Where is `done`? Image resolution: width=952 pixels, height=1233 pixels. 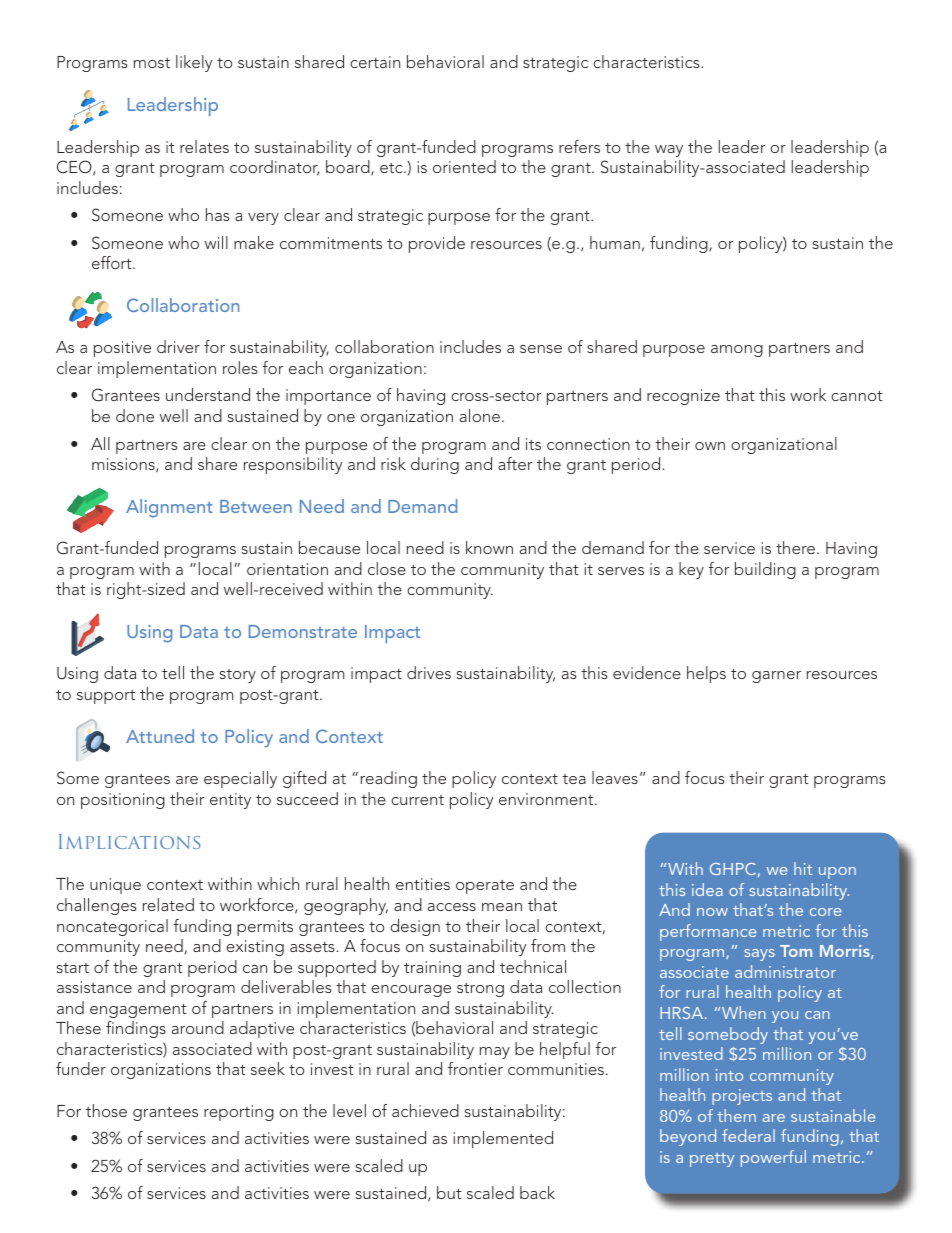
done is located at coordinates (135, 415).
